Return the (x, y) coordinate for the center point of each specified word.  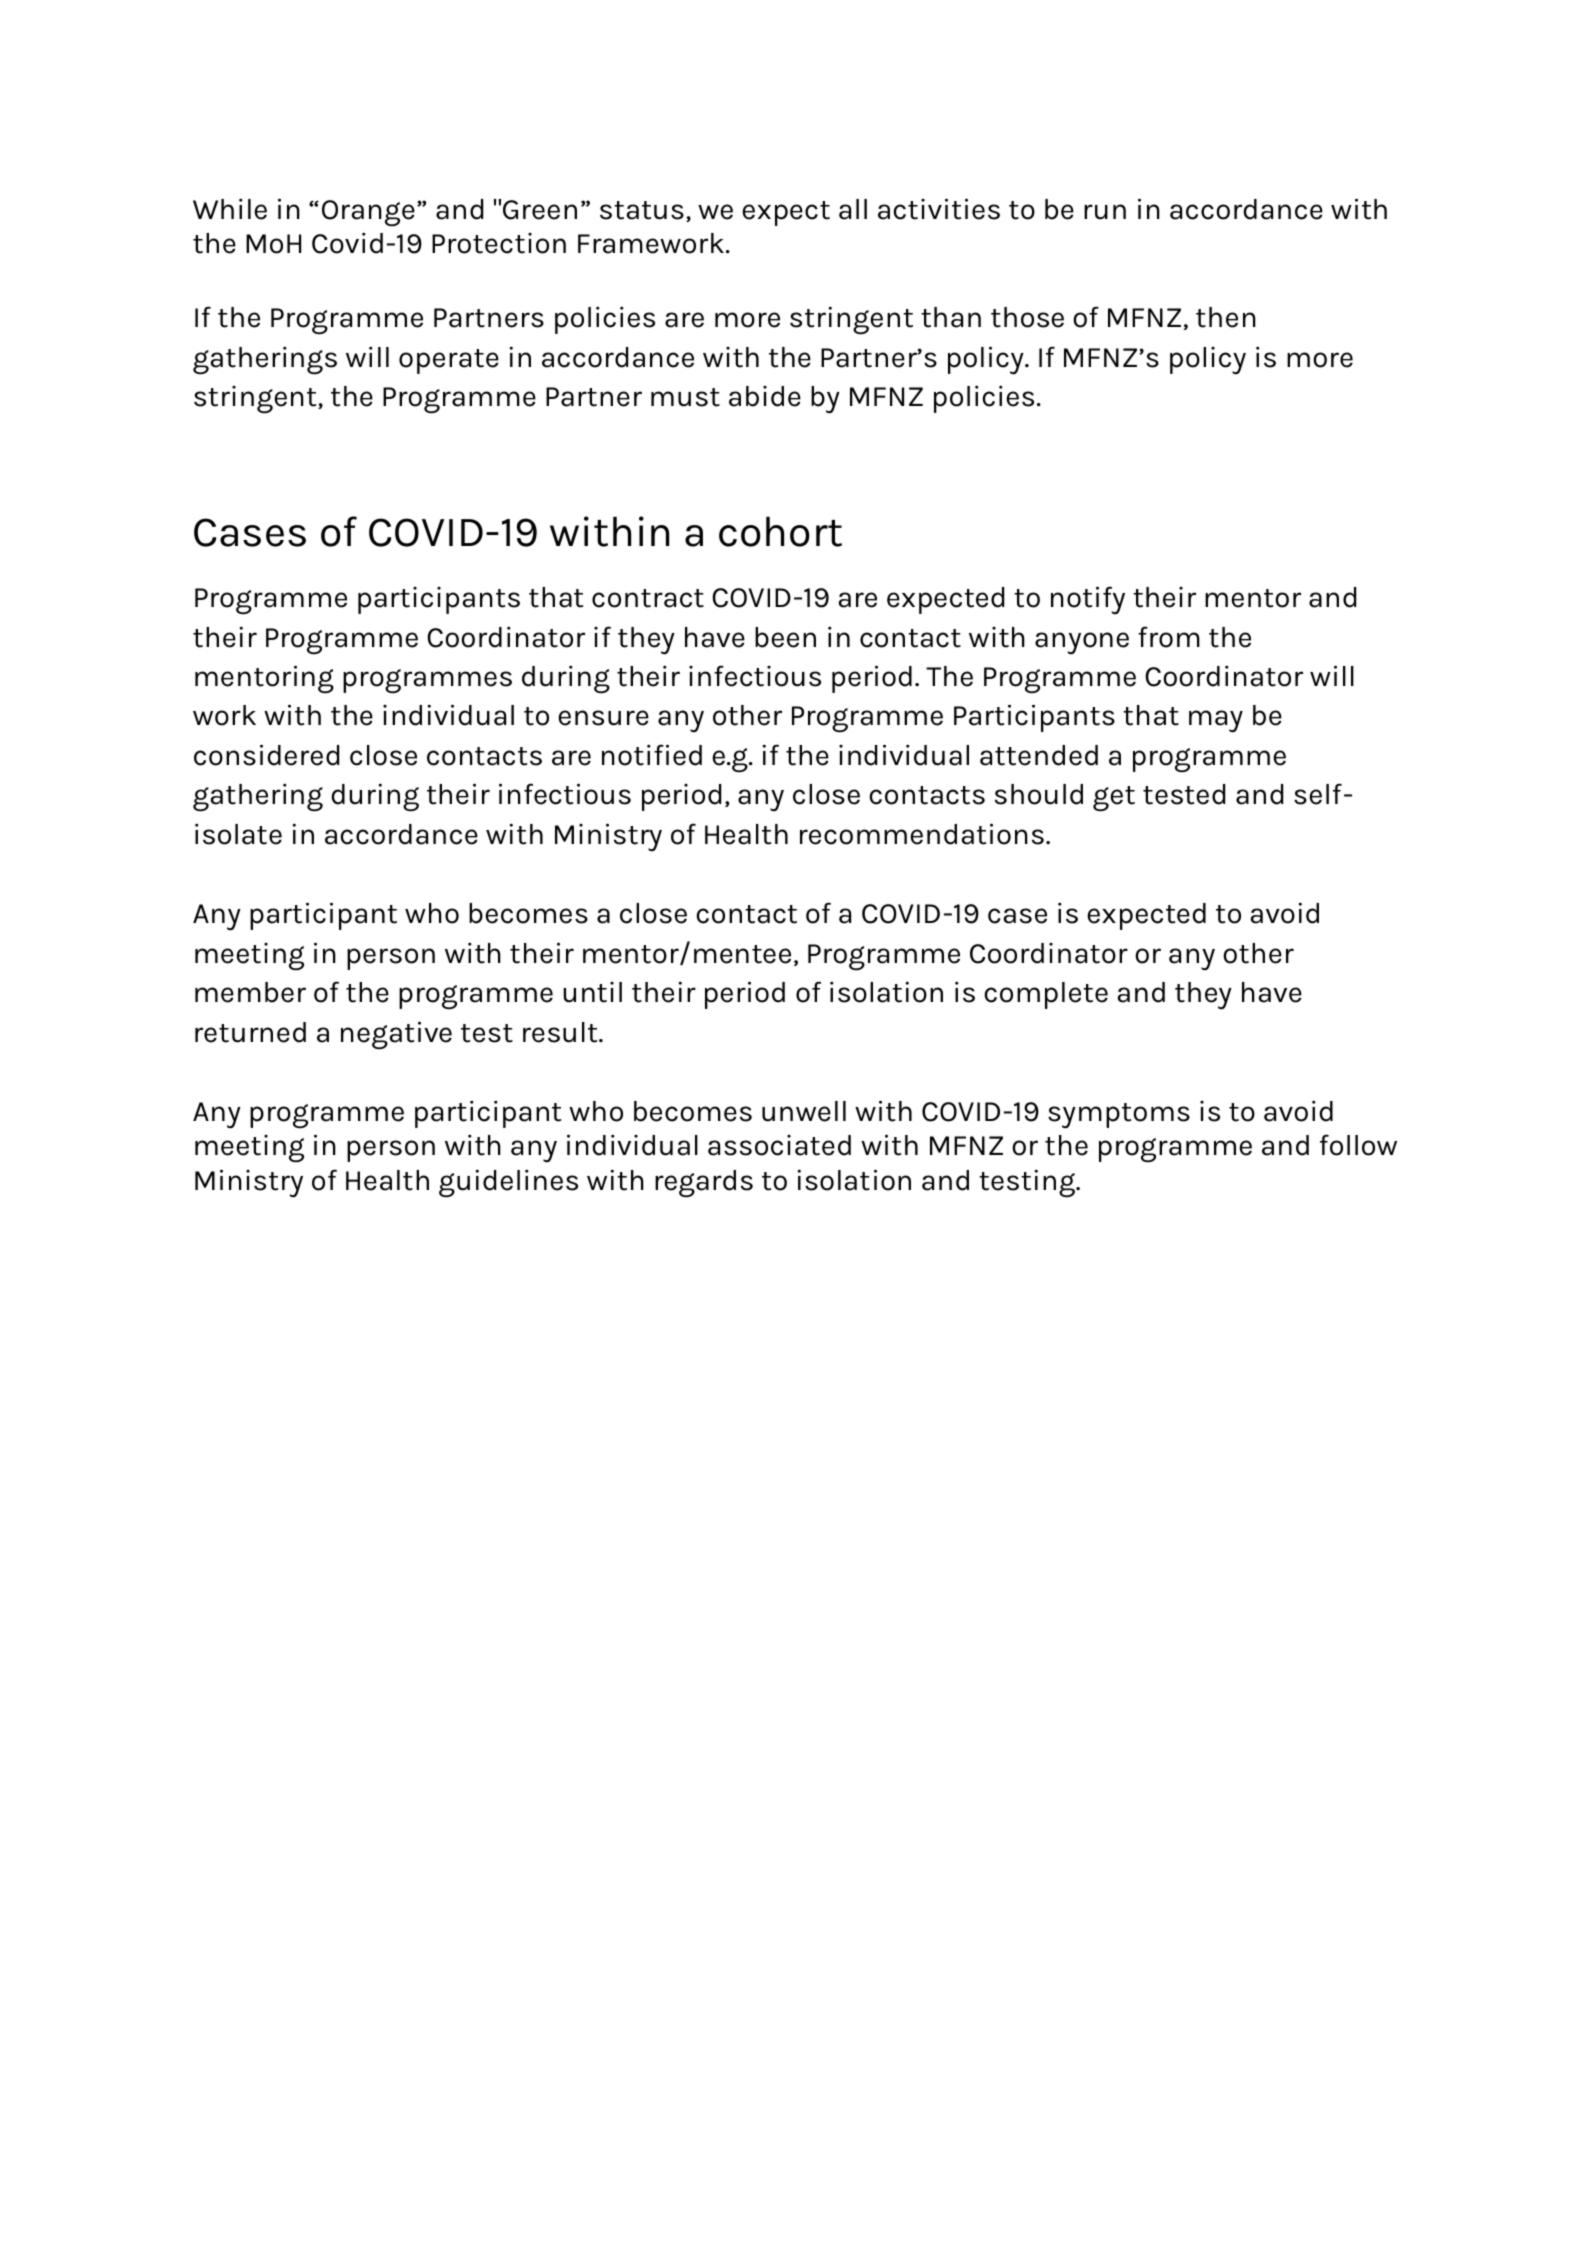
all (853, 209)
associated (779, 1145)
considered (266, 755)
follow (1358, 1145)
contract (648, 598)
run (1105, 212)
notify (1088, 600)
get (1114, 799)
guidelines (508, 1183)
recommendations (922, 834)
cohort (780, 532)
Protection (499, 243)
